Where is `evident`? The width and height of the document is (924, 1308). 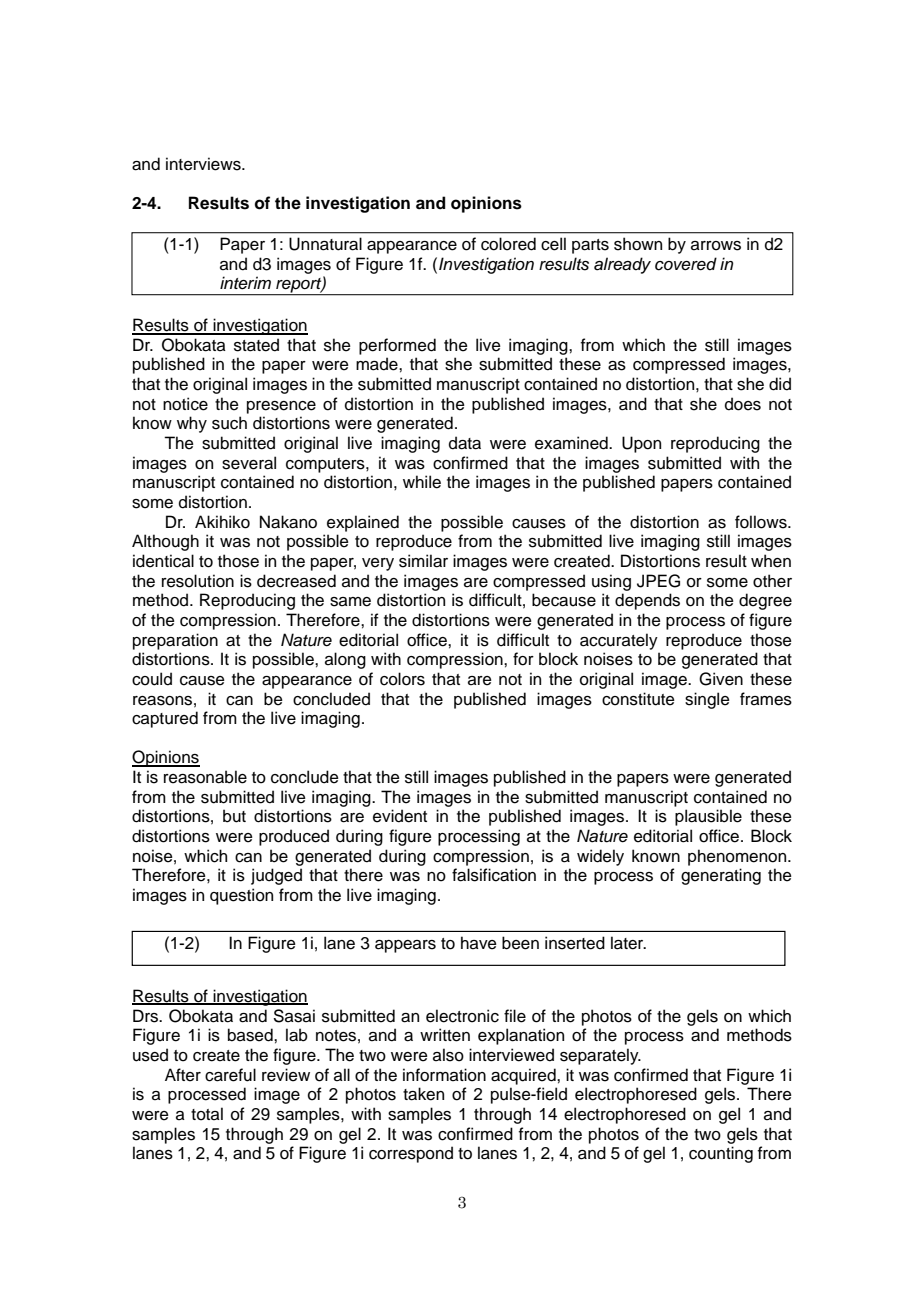 evident is located at coordinates (400, 816).
